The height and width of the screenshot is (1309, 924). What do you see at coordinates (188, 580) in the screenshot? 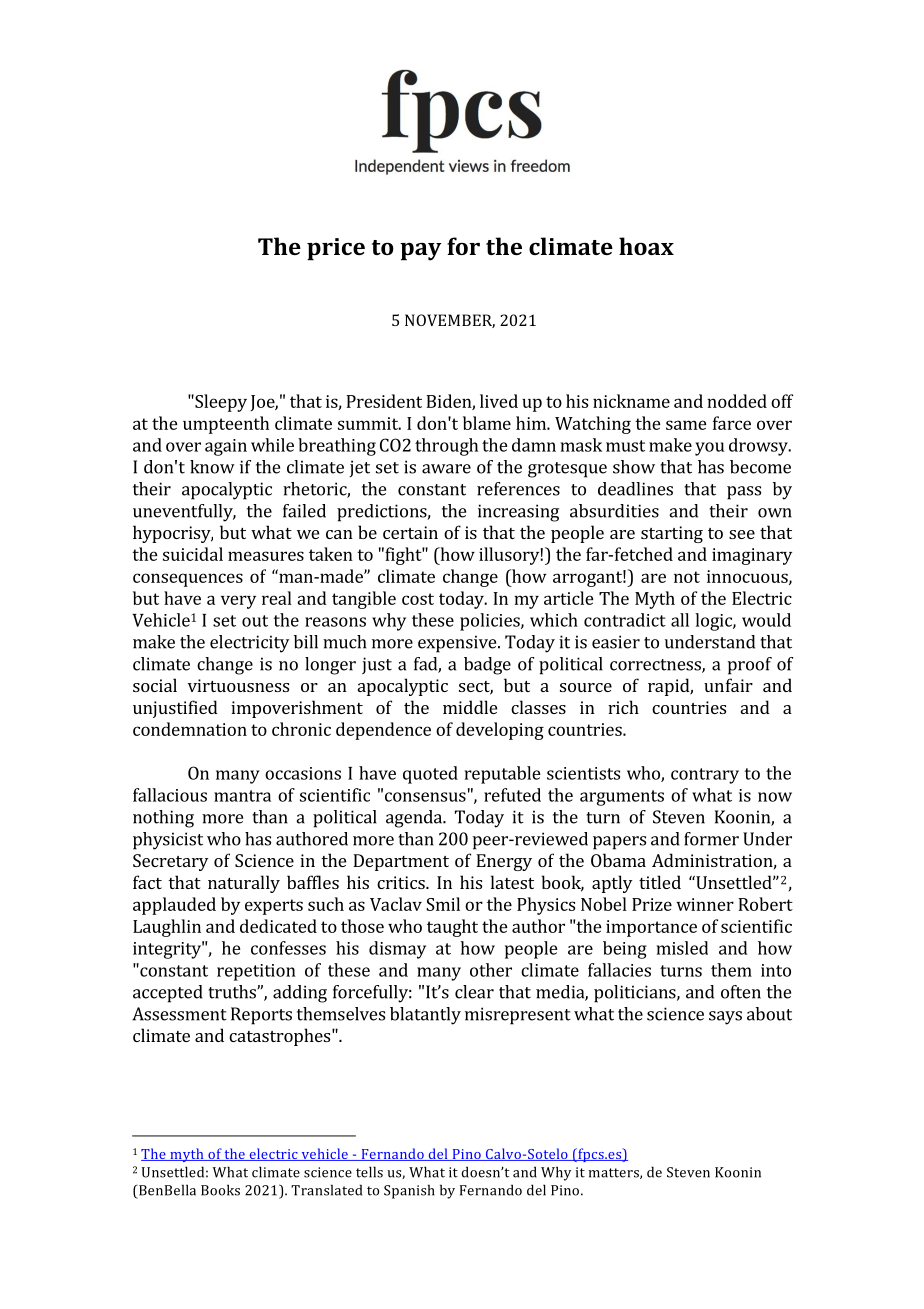
I see `consequences` at bounding box center [188, 580].
